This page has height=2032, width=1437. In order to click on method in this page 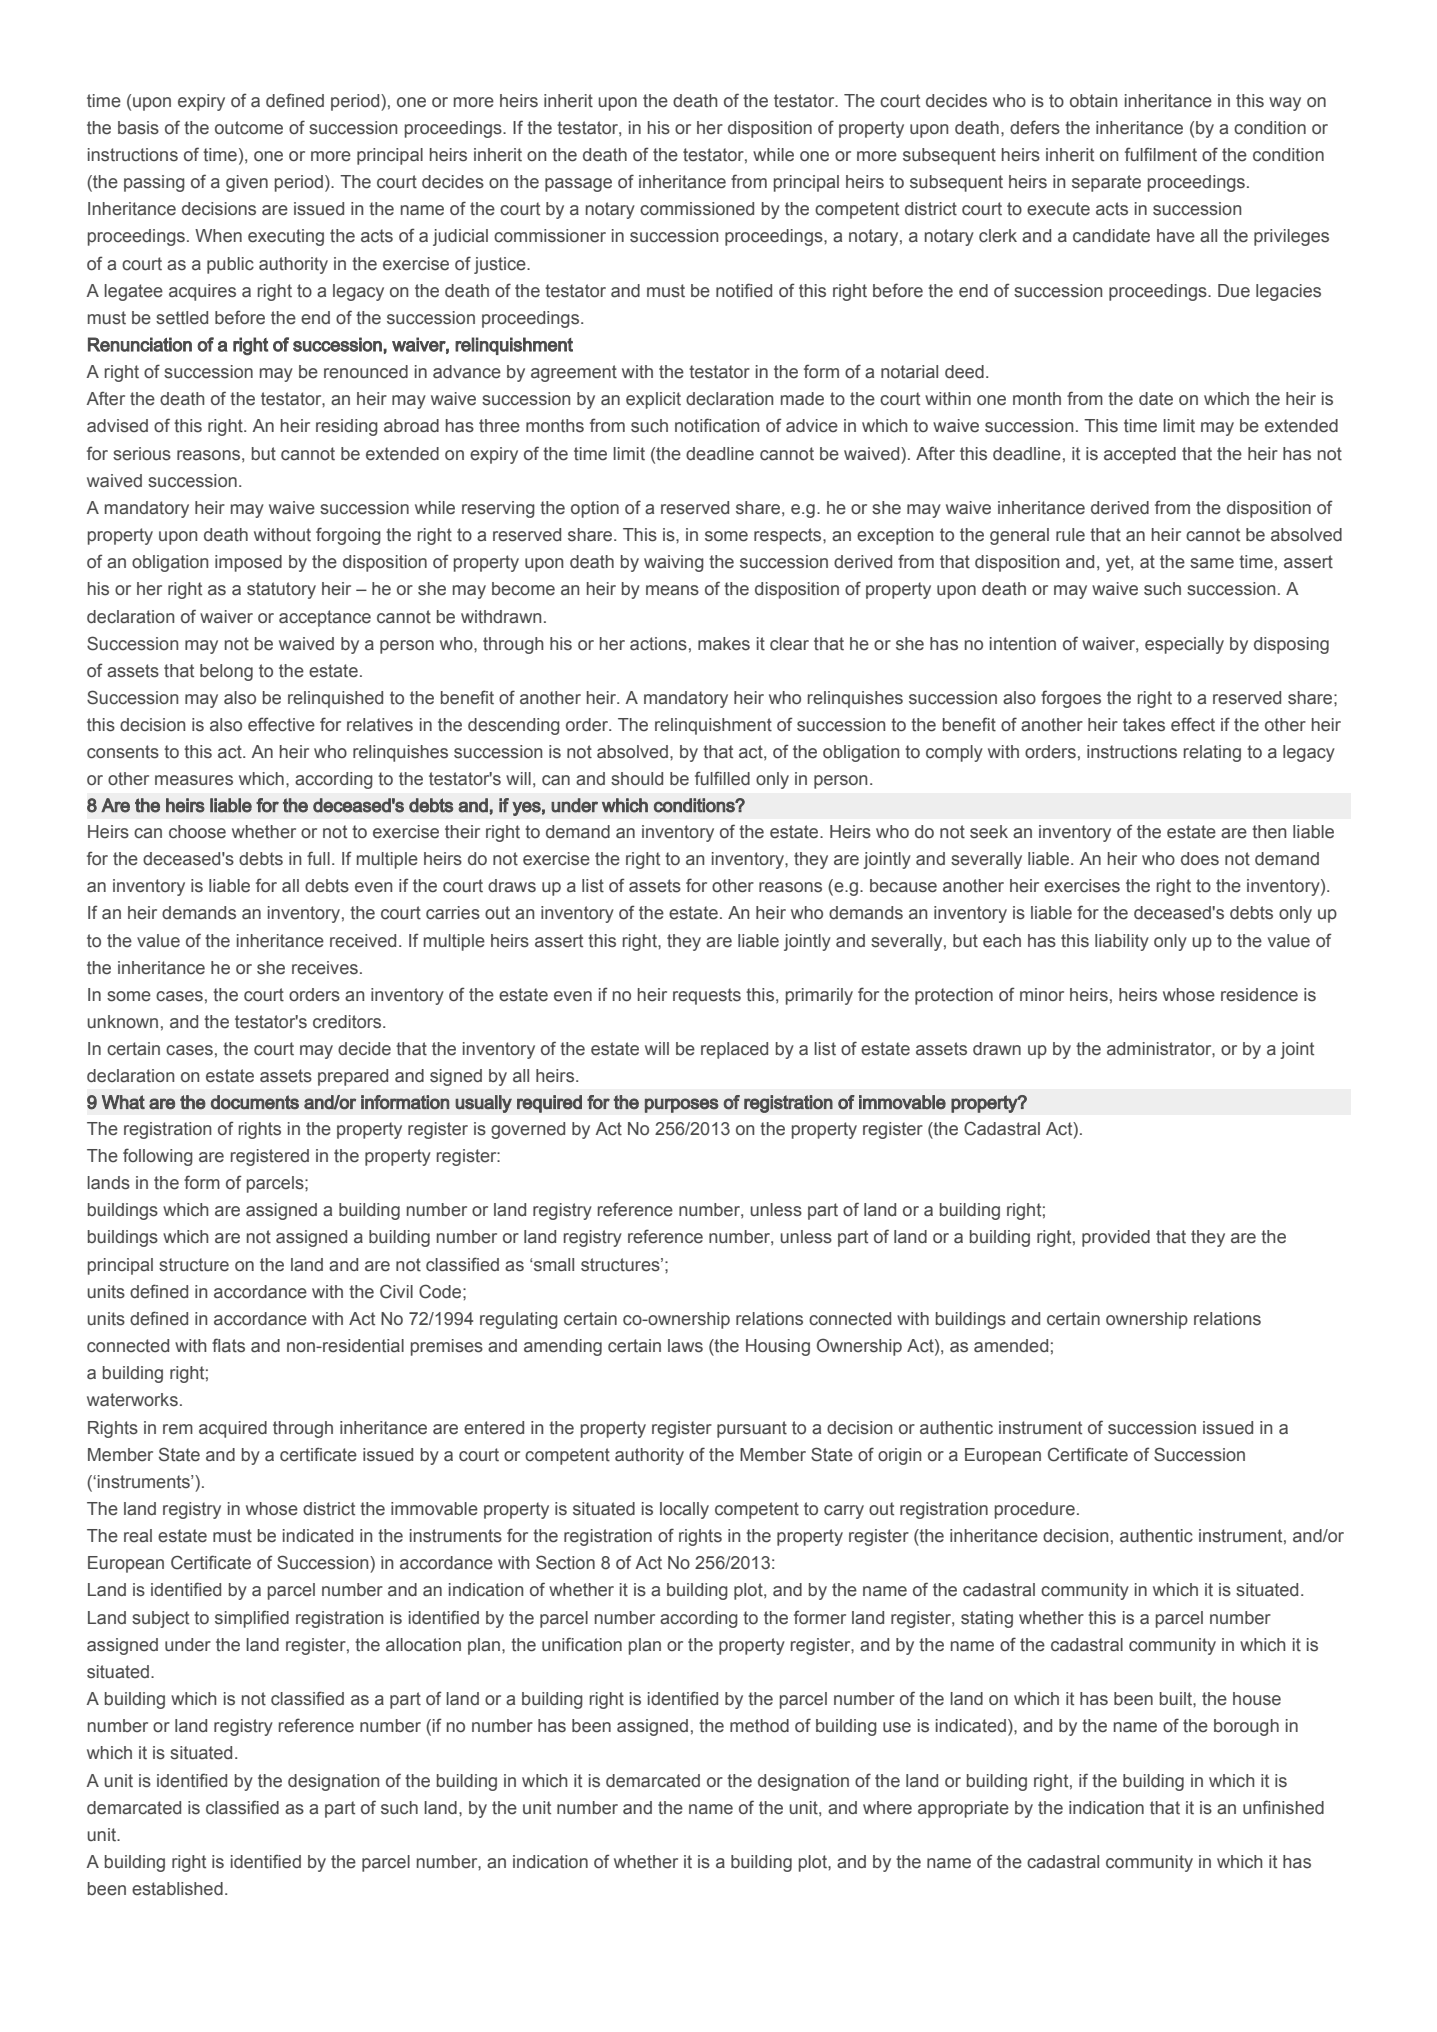, I will do `click(759, 1726)`.
